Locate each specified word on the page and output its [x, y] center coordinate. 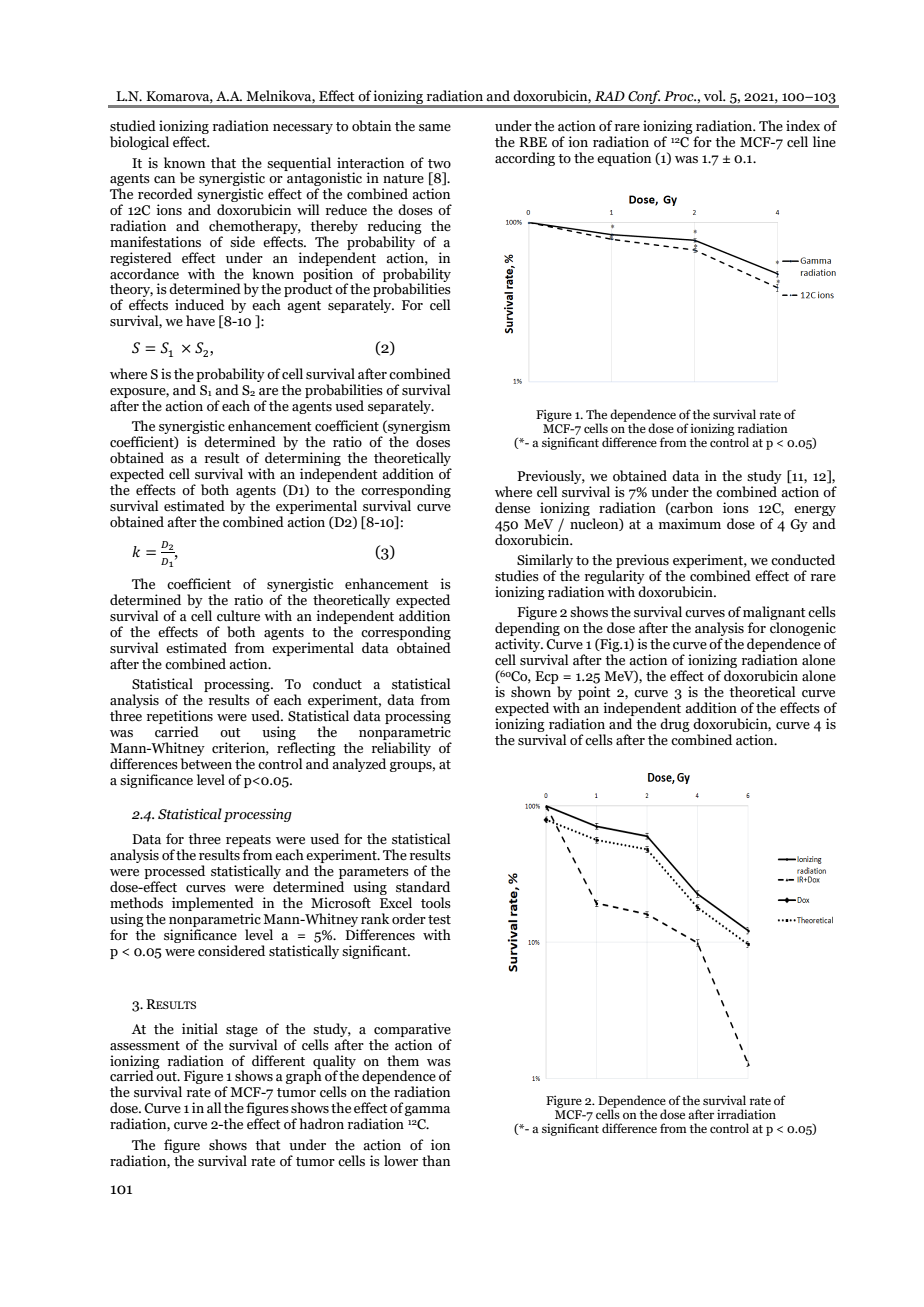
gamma [427, 1111]
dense [512, 508]
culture [238, 616]
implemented [213, 904]
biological [139, 143]
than [436, 1161]
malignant [774, 614]
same [435, 128]
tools [436, 903]
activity [519, 646]
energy [815, 511]
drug [675, 725]
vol [714, 95]
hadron [321, 1123]
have [200, 320]
